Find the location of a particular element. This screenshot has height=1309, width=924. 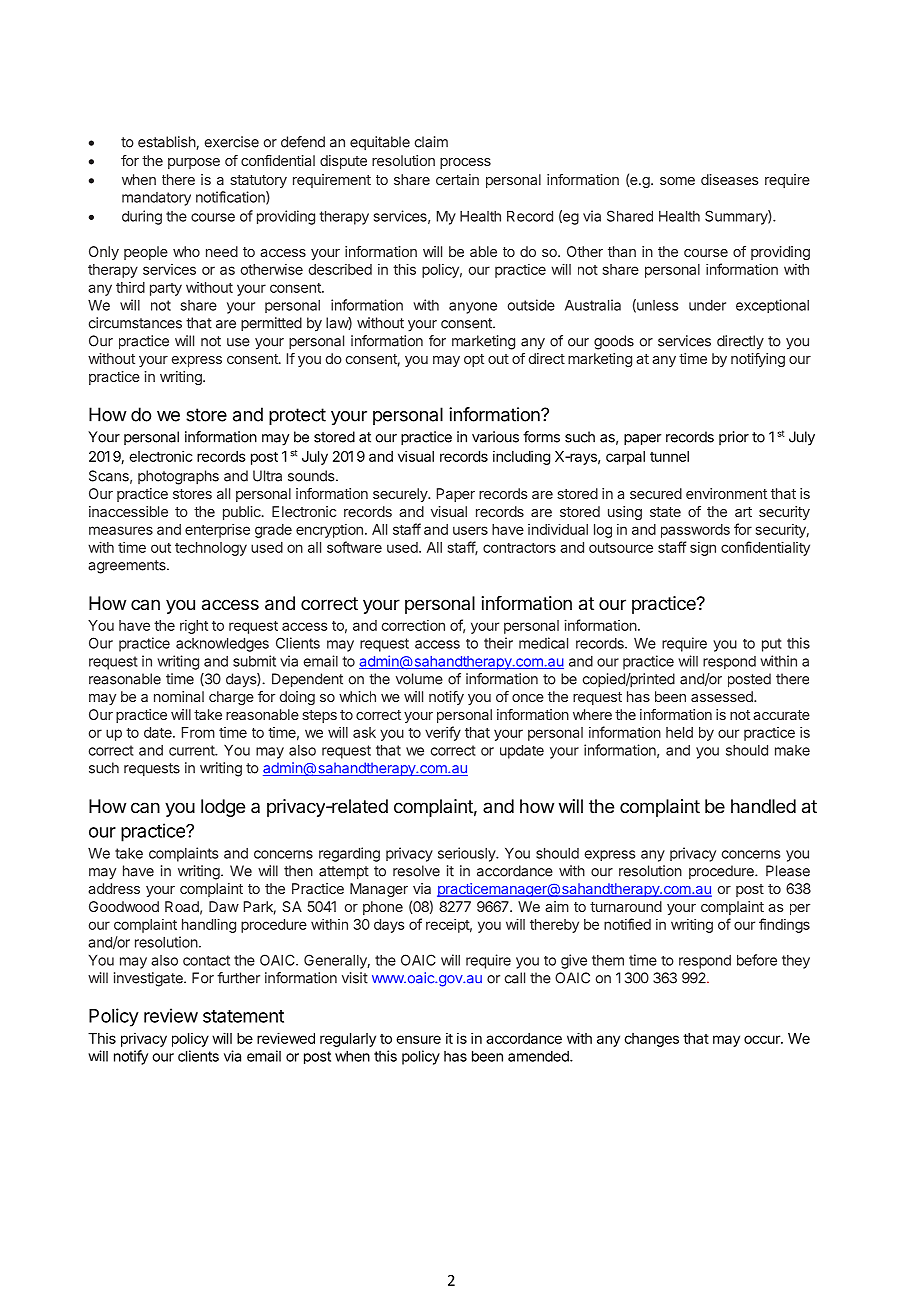

right is located at coordinates (194, 627).
